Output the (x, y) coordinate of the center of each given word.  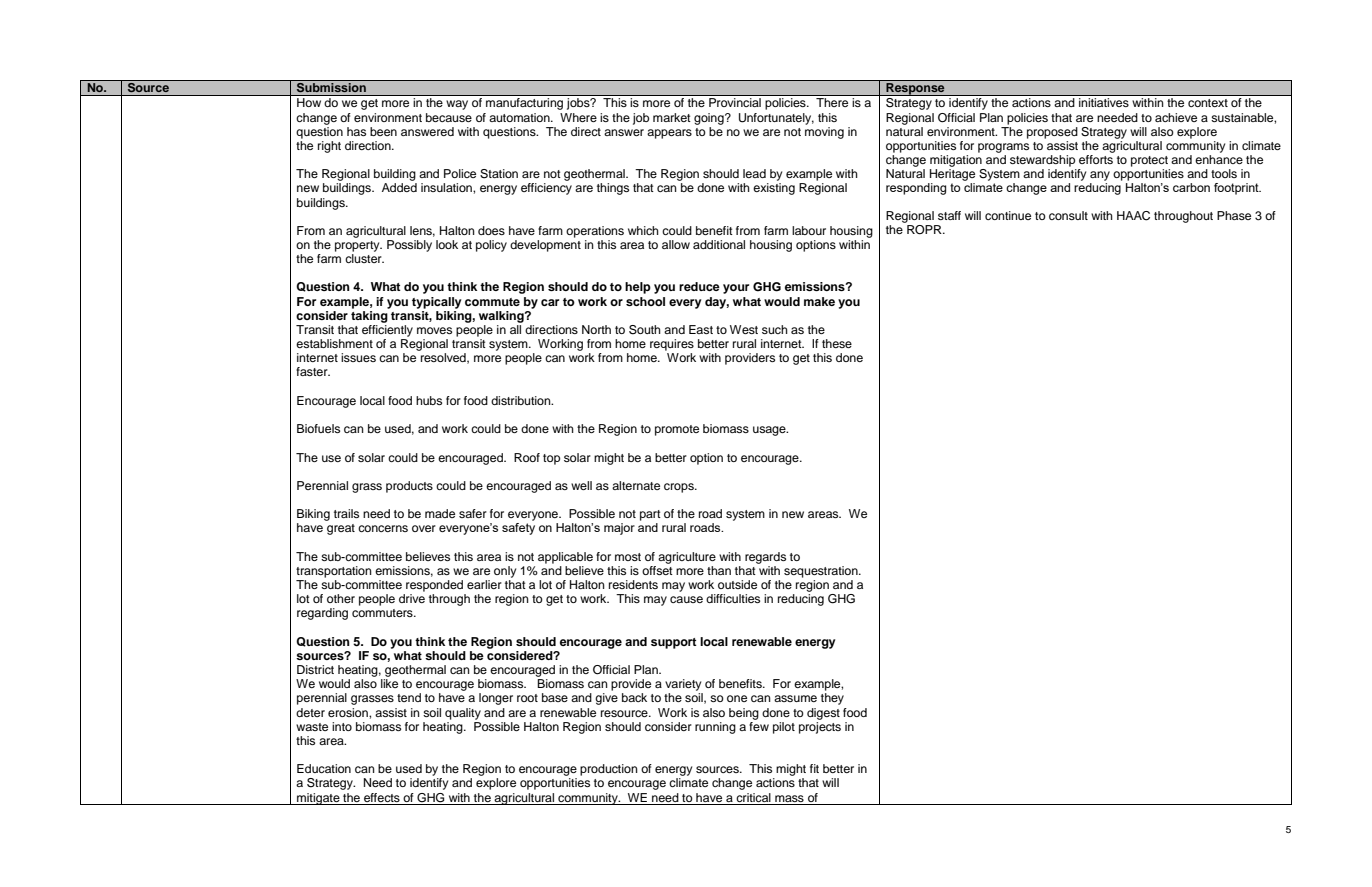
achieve (1176, 117)
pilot (784, 728)
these (837, 343)
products (409, 487)
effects (382, 797)
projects (820, 726)
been (383, 131)
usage (770, 431)
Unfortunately (776, 119)
